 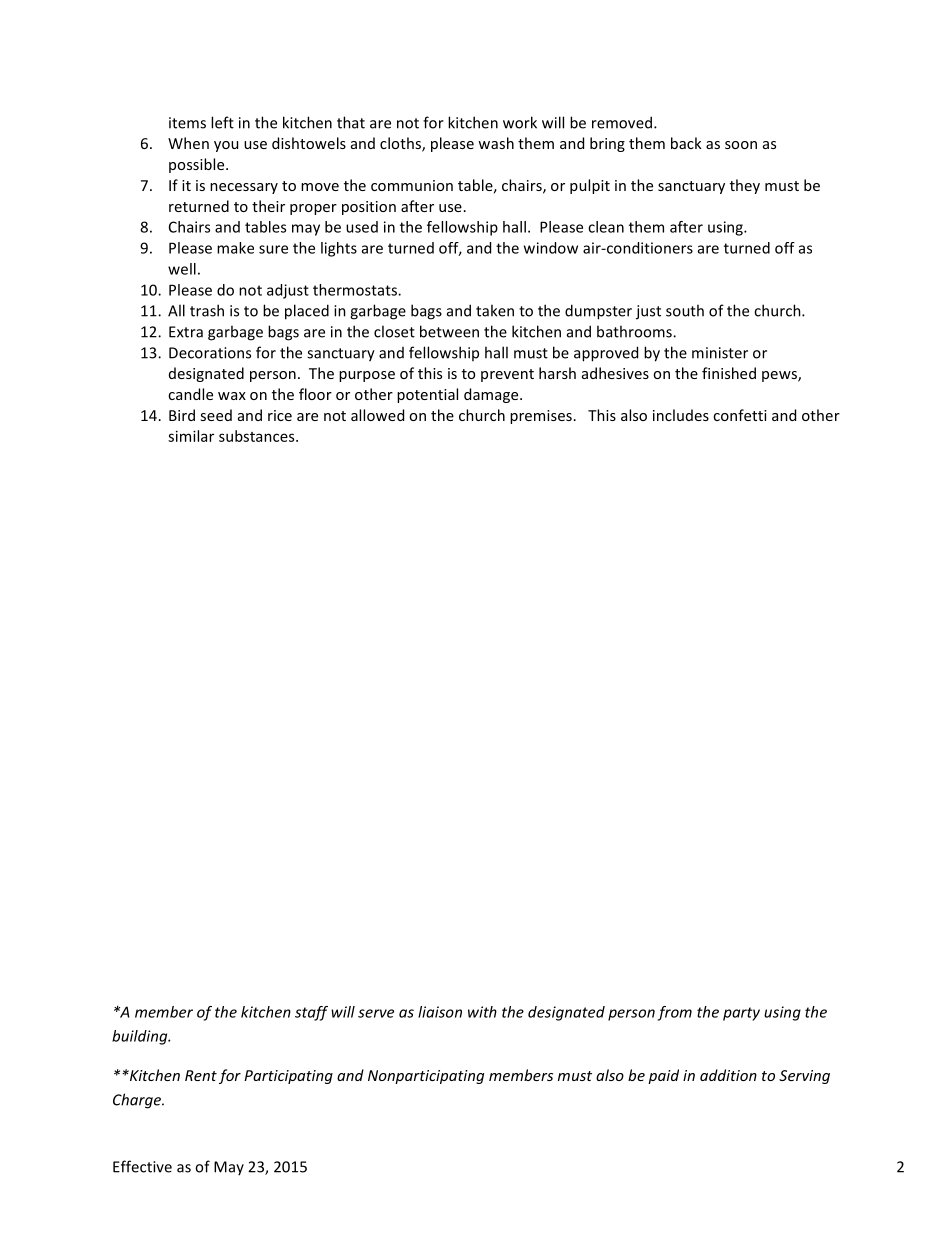 I want to click on you, so click(x=226, y=146).
